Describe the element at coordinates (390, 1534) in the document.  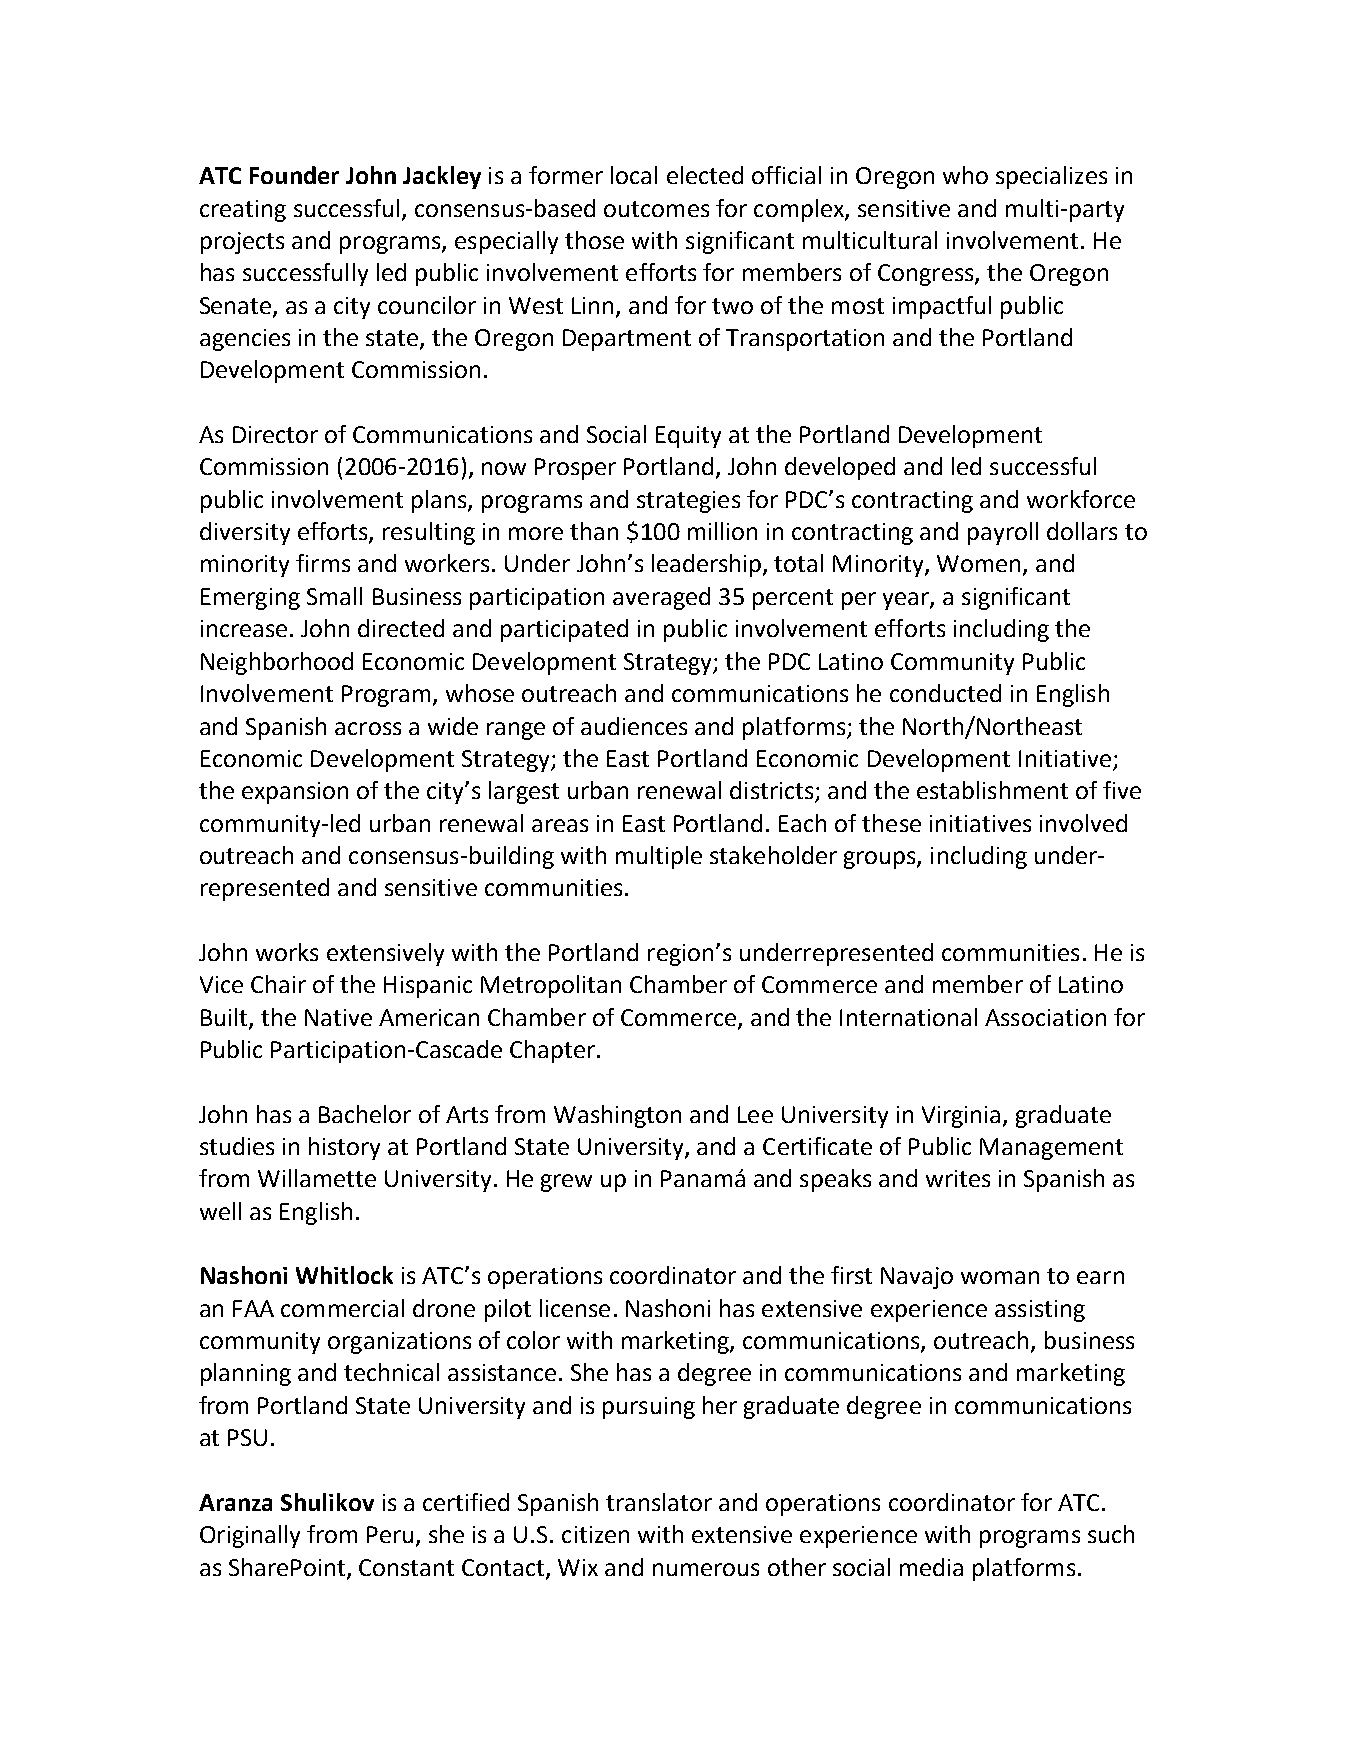
I see `Peru` at that location.
